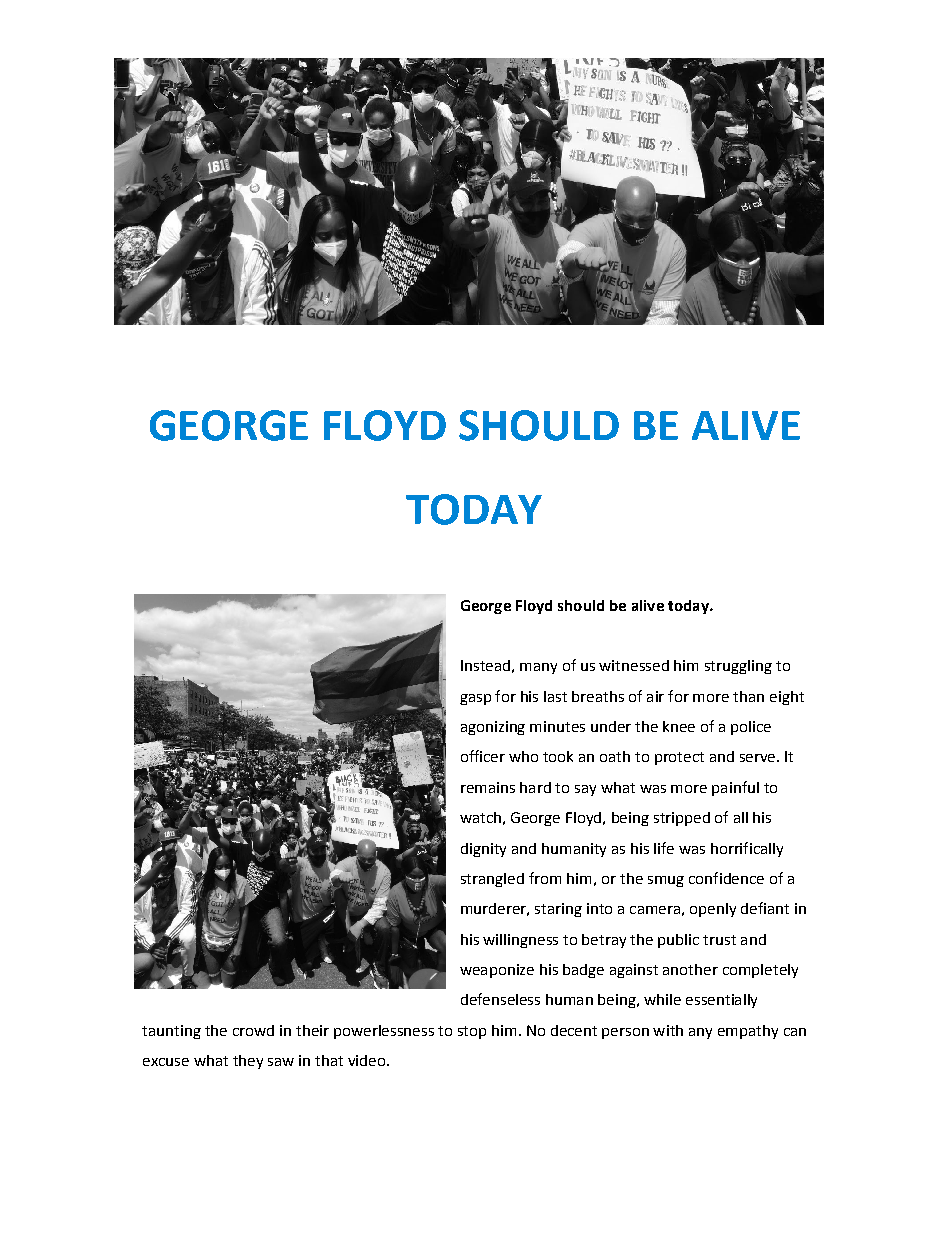  Describe the element at coordinates (485, 665) in the screenshot. I see `Instead` at that location.
